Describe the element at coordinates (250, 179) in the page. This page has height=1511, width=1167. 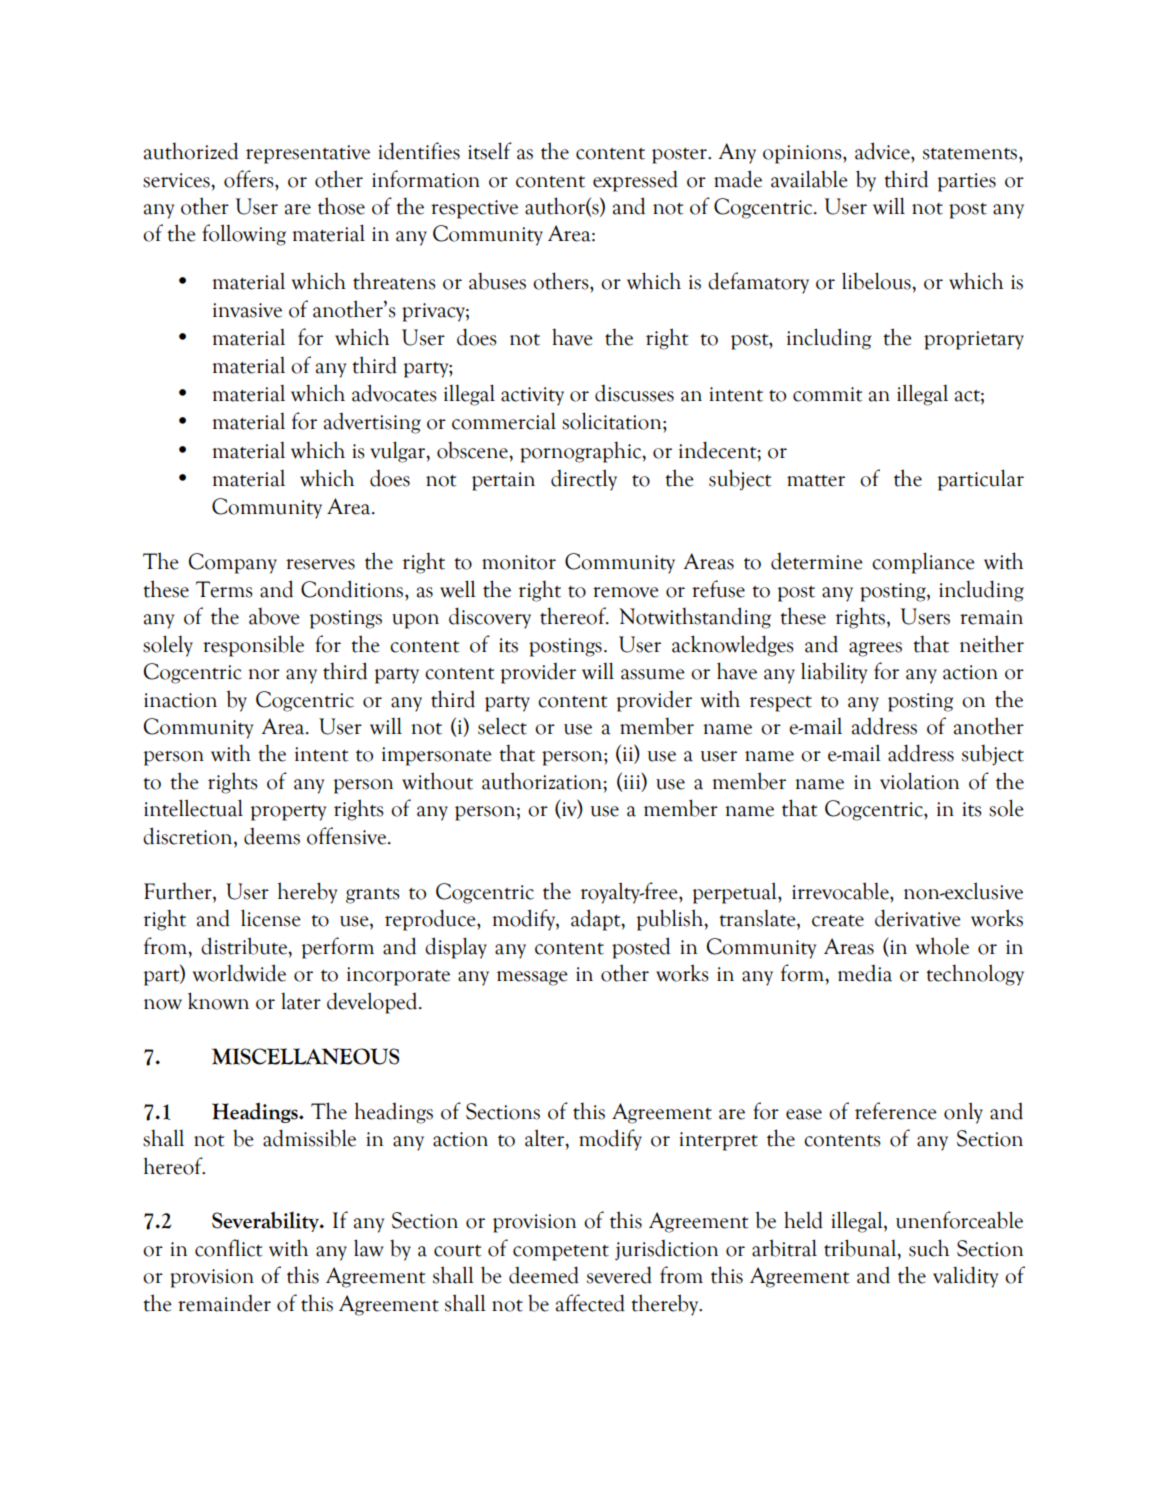
I see `offers` at that location.
